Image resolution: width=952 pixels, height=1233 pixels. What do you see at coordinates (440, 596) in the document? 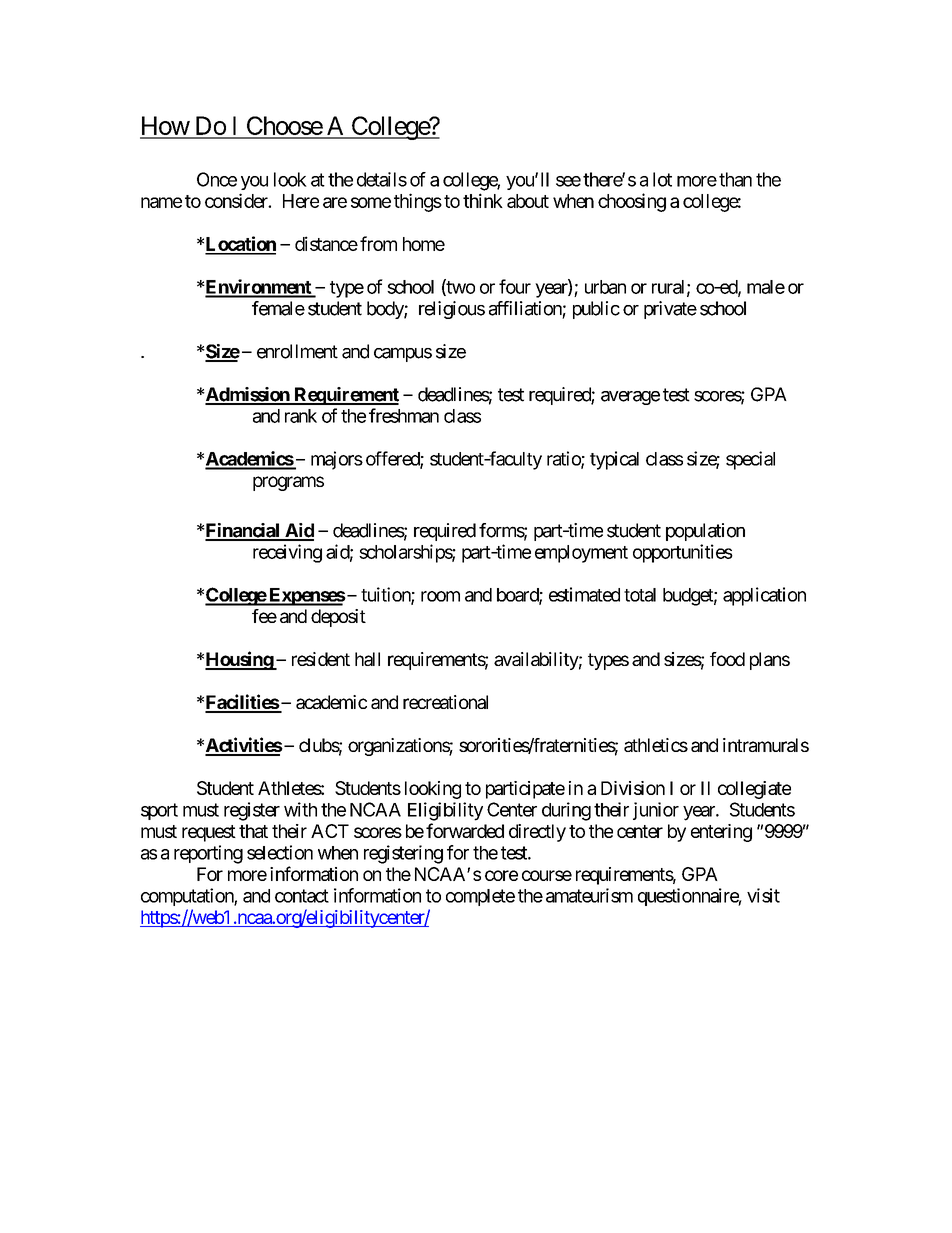
I see `room` at bounding box center [440, 596].
